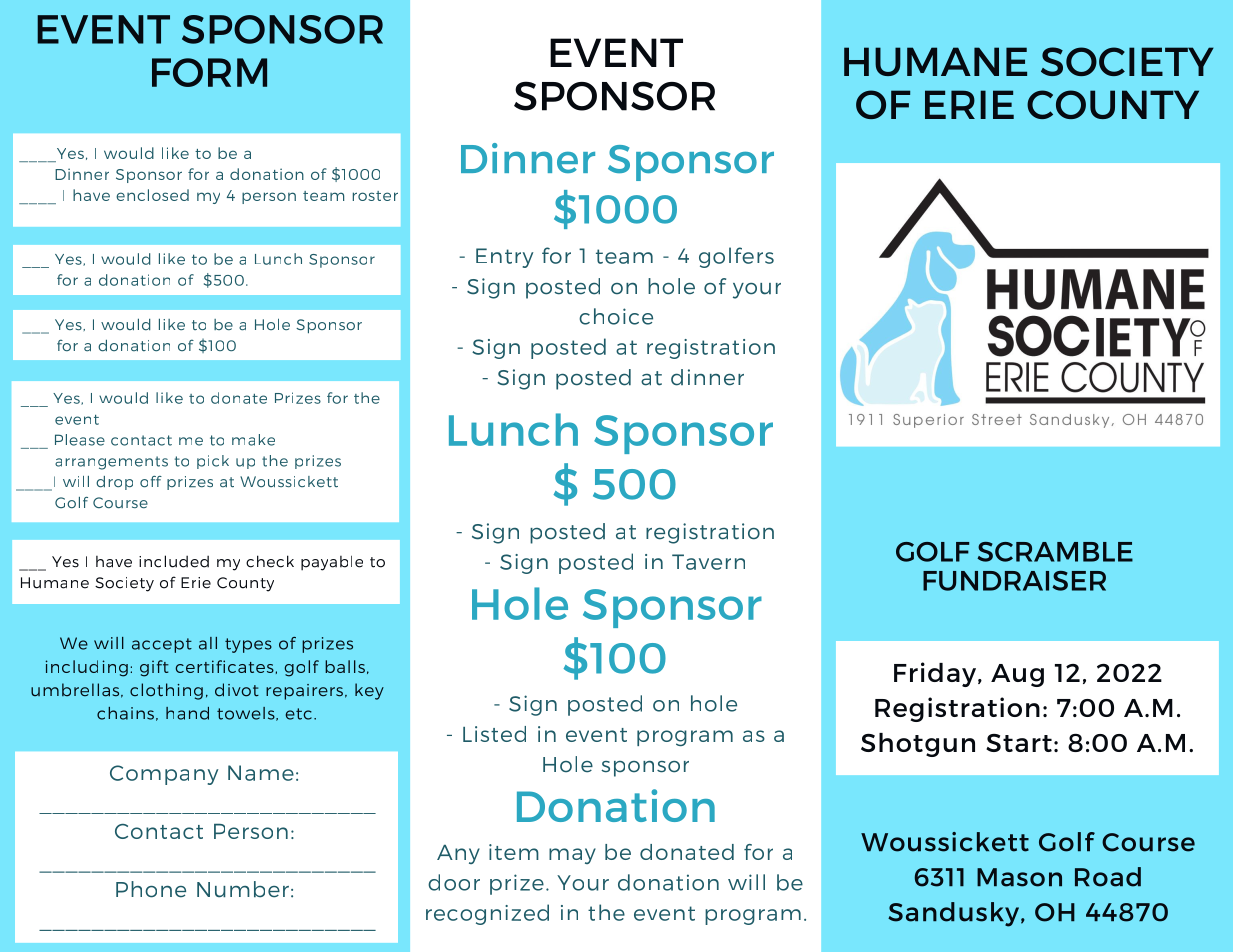  Describe the element at coordinates (162, 645) in the page. I see `accept` at that location.
